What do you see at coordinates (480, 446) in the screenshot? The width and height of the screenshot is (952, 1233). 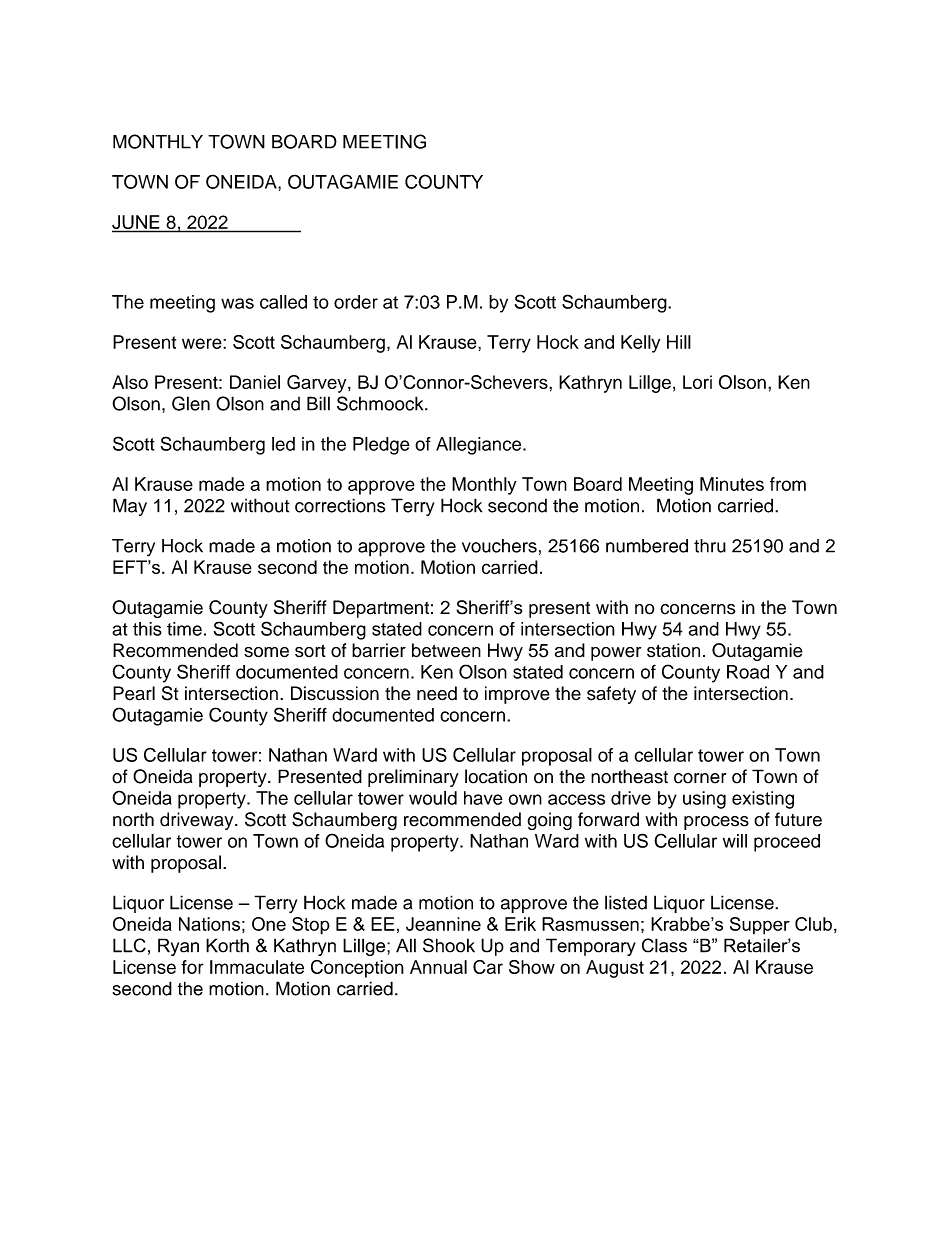 I see `Allegiance` at bounding box center [480, 446].
